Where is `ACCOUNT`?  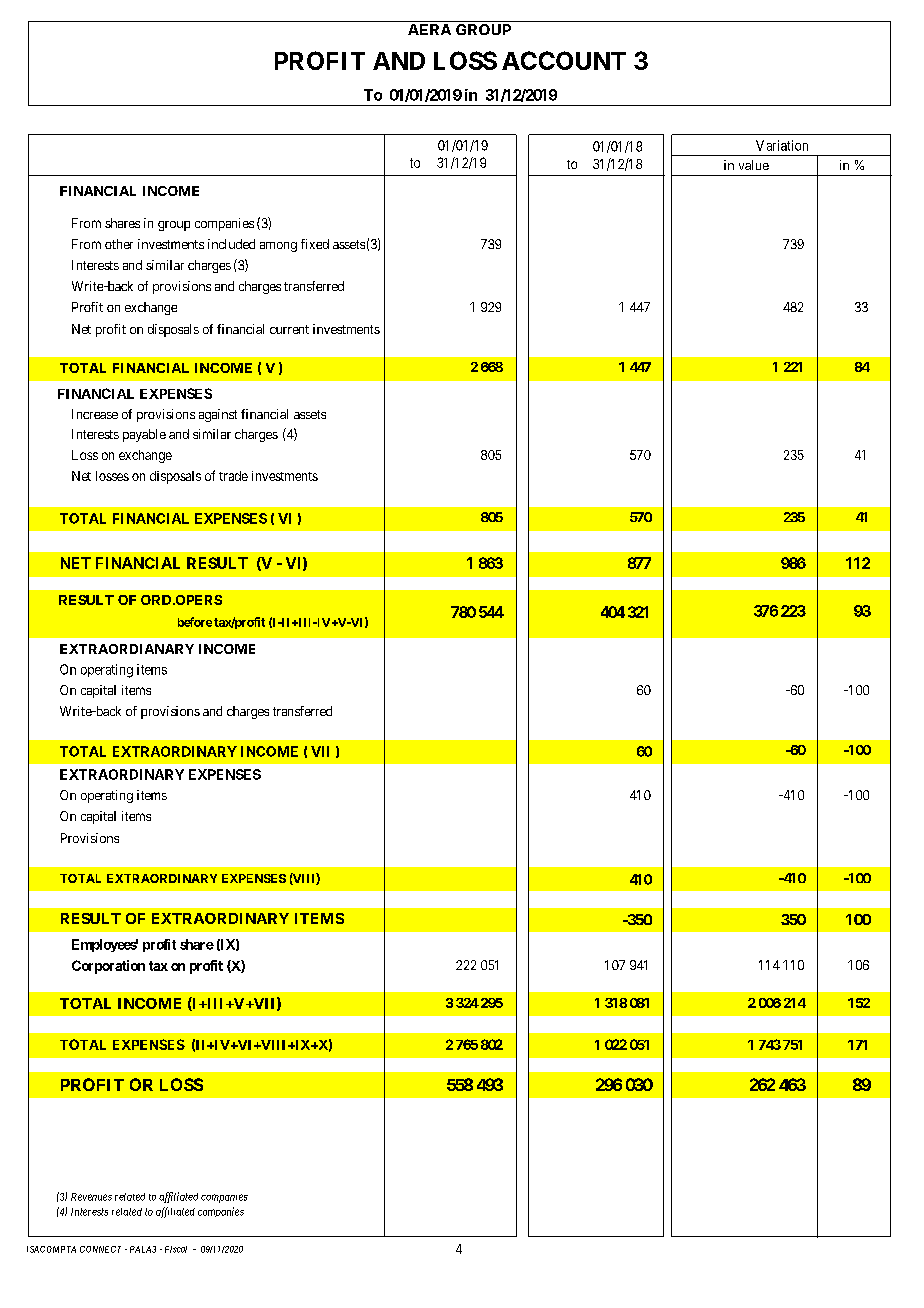
ACCOUNT is located at coordinates (564, 60).
